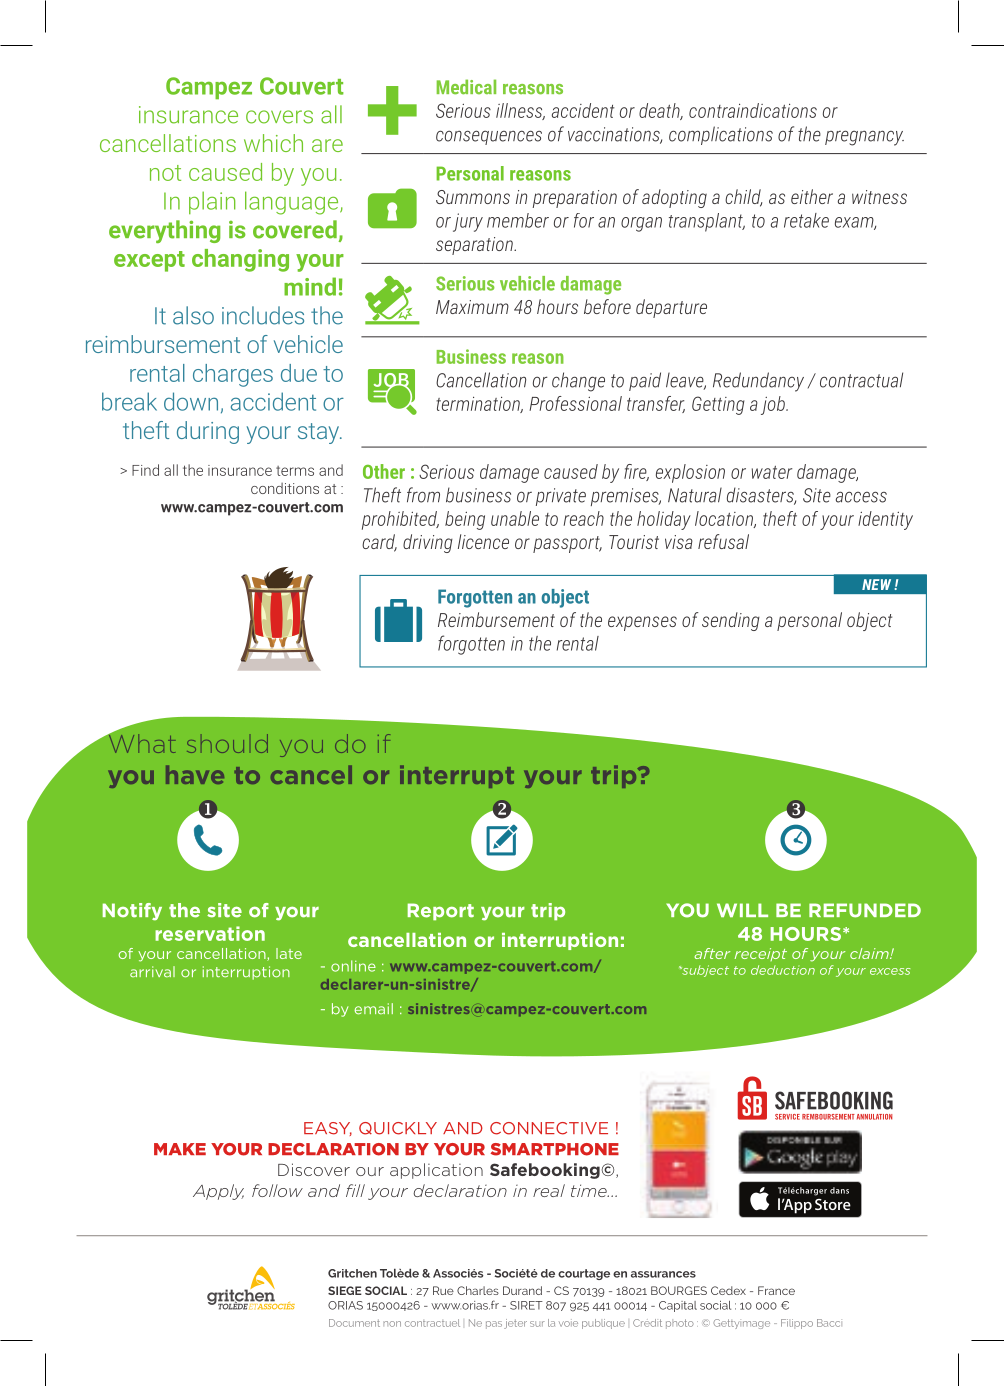 The image size is (1004, 1386). I want to click on Report, so click(441, 912).
